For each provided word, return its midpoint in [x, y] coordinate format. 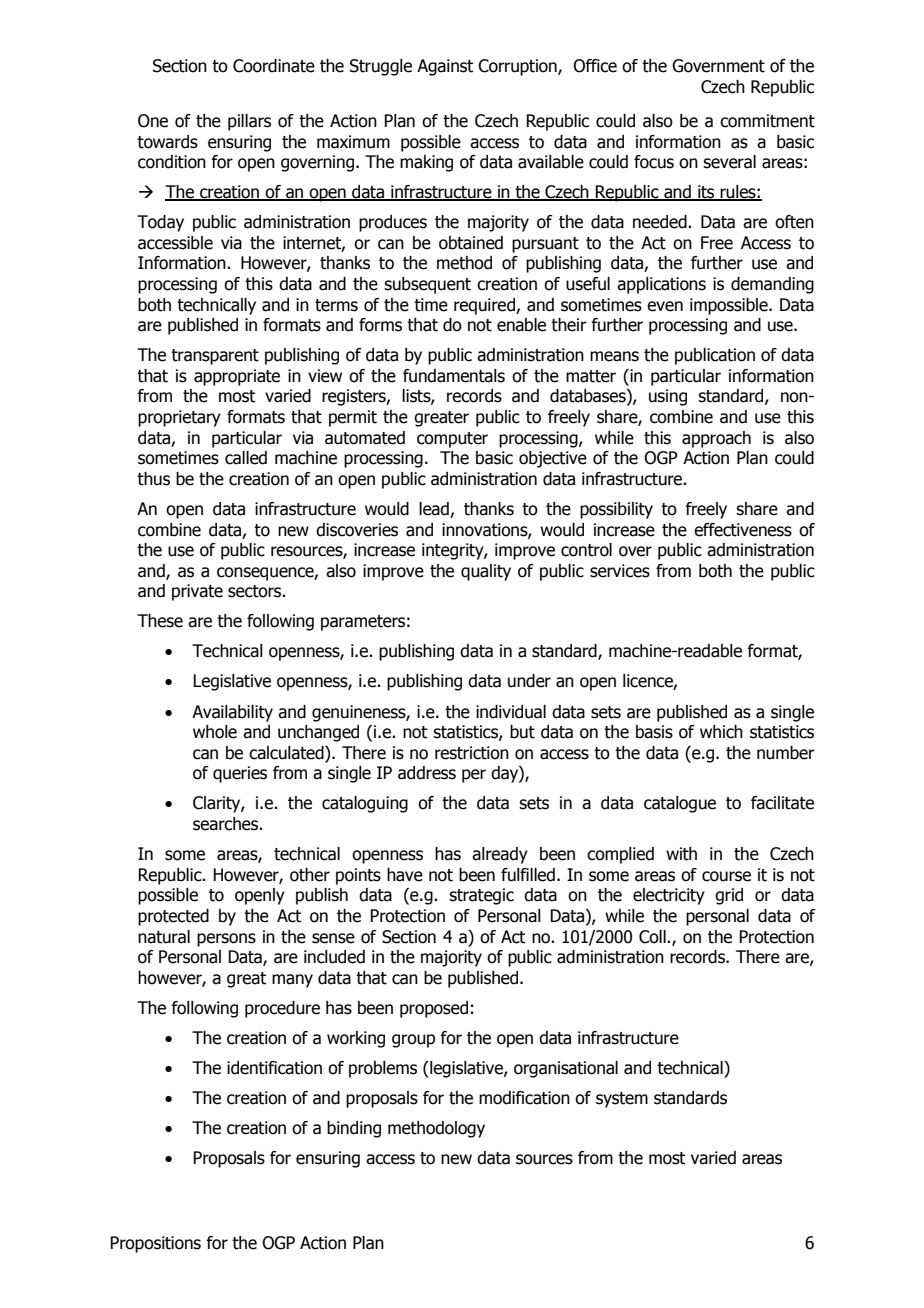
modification [524, 1098]
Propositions [155, 1244]
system [622, 1100]
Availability [232, 713]
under [529, 681]
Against [445, 67]
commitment [767, 121]
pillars [249, 122]
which [721, 732]
